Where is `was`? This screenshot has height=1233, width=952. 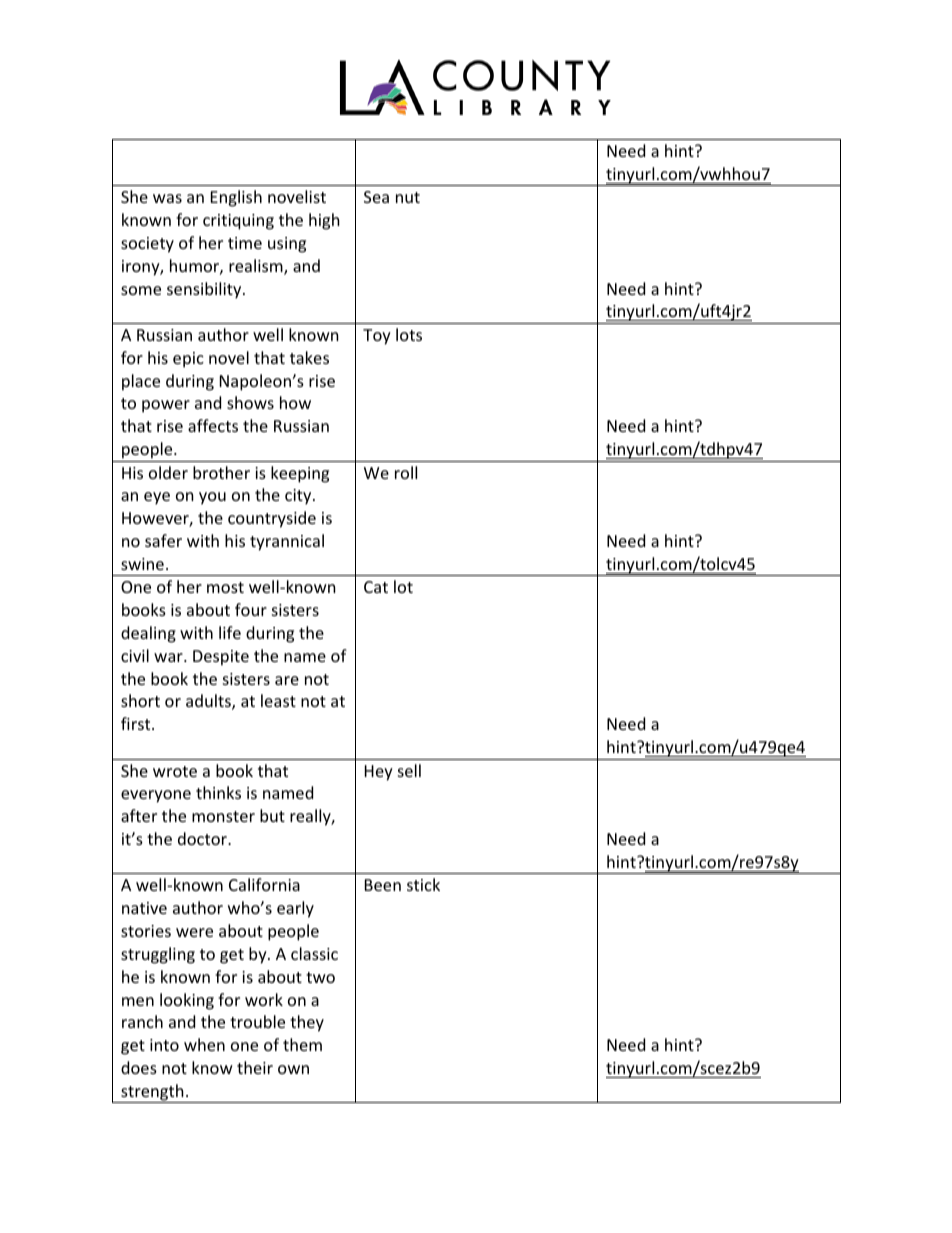
was is located at coordinates (167, 198).
